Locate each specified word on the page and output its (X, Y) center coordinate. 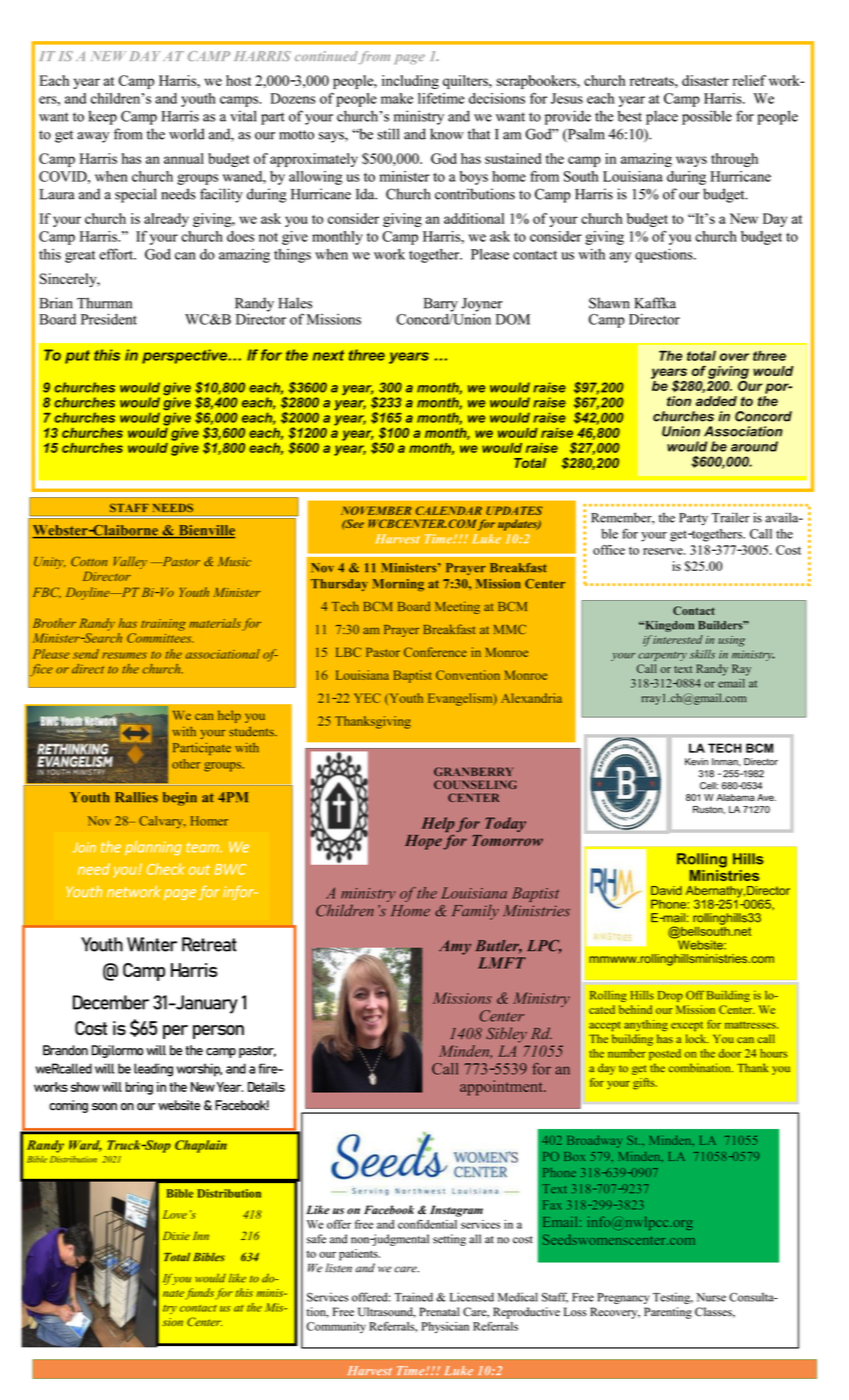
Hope (423, 842)
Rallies (136, 797)
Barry (441, 305)
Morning (398, 585)
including (410, 82)
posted (665, 1054)
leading (153, 1070)
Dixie (176, 1235)
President (109, 319)
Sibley (506, 1035)
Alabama (735, 797)
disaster (705, 80)
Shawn (609, 303)
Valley (130, 562)
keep (102, 117)
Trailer (730, 517)
